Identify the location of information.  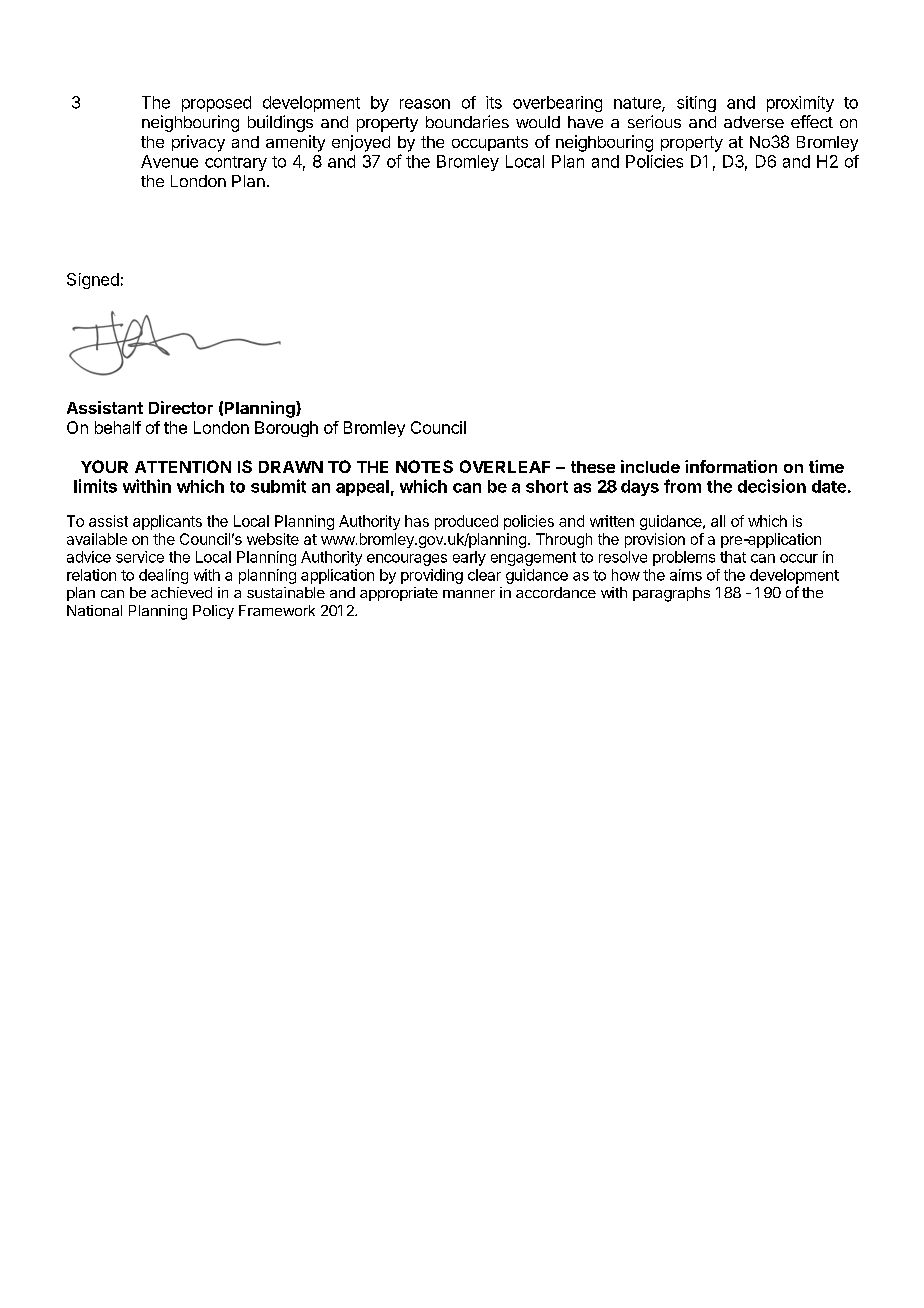
(731, 466).
